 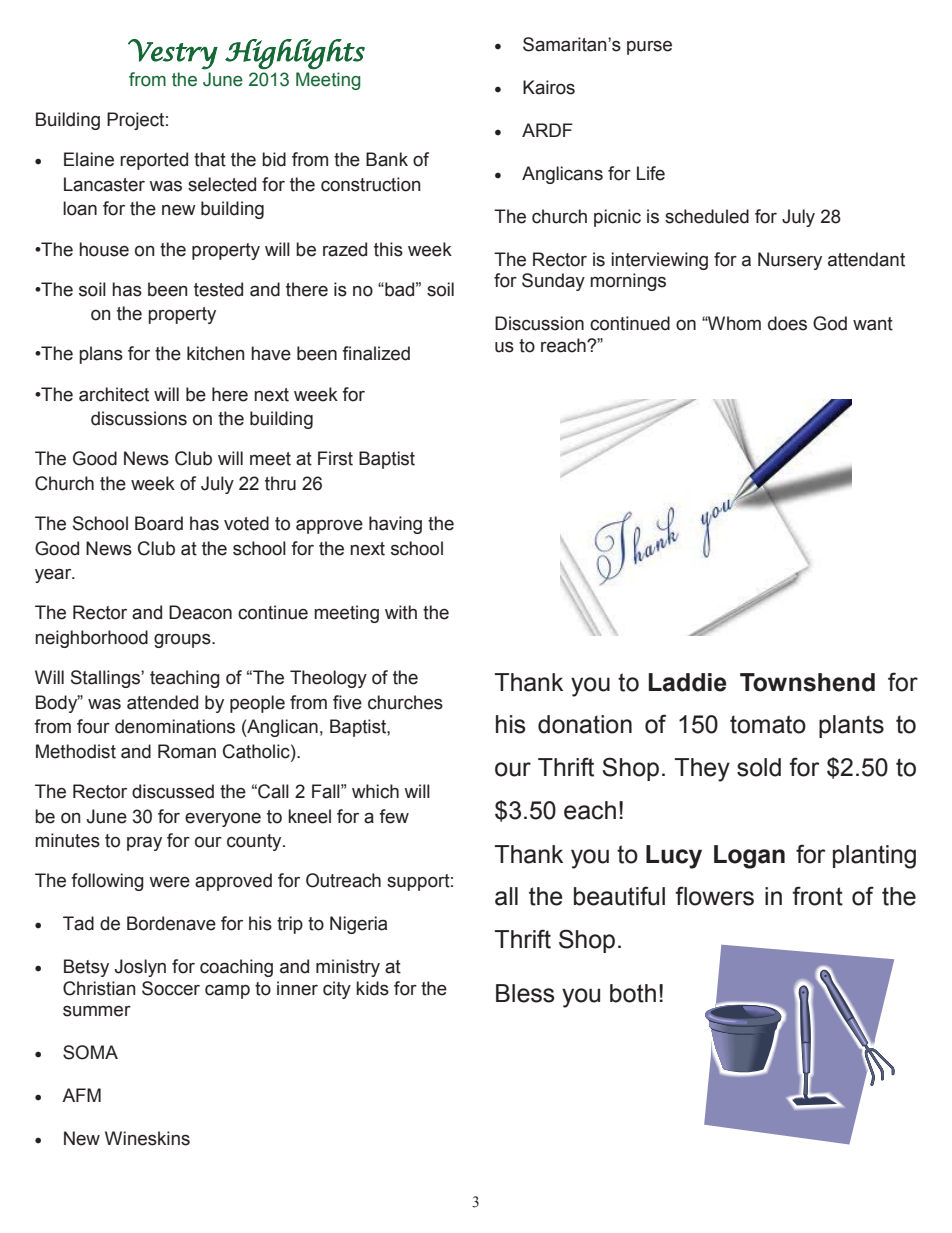 I want to click on sold, so click(x=759, y=767).
